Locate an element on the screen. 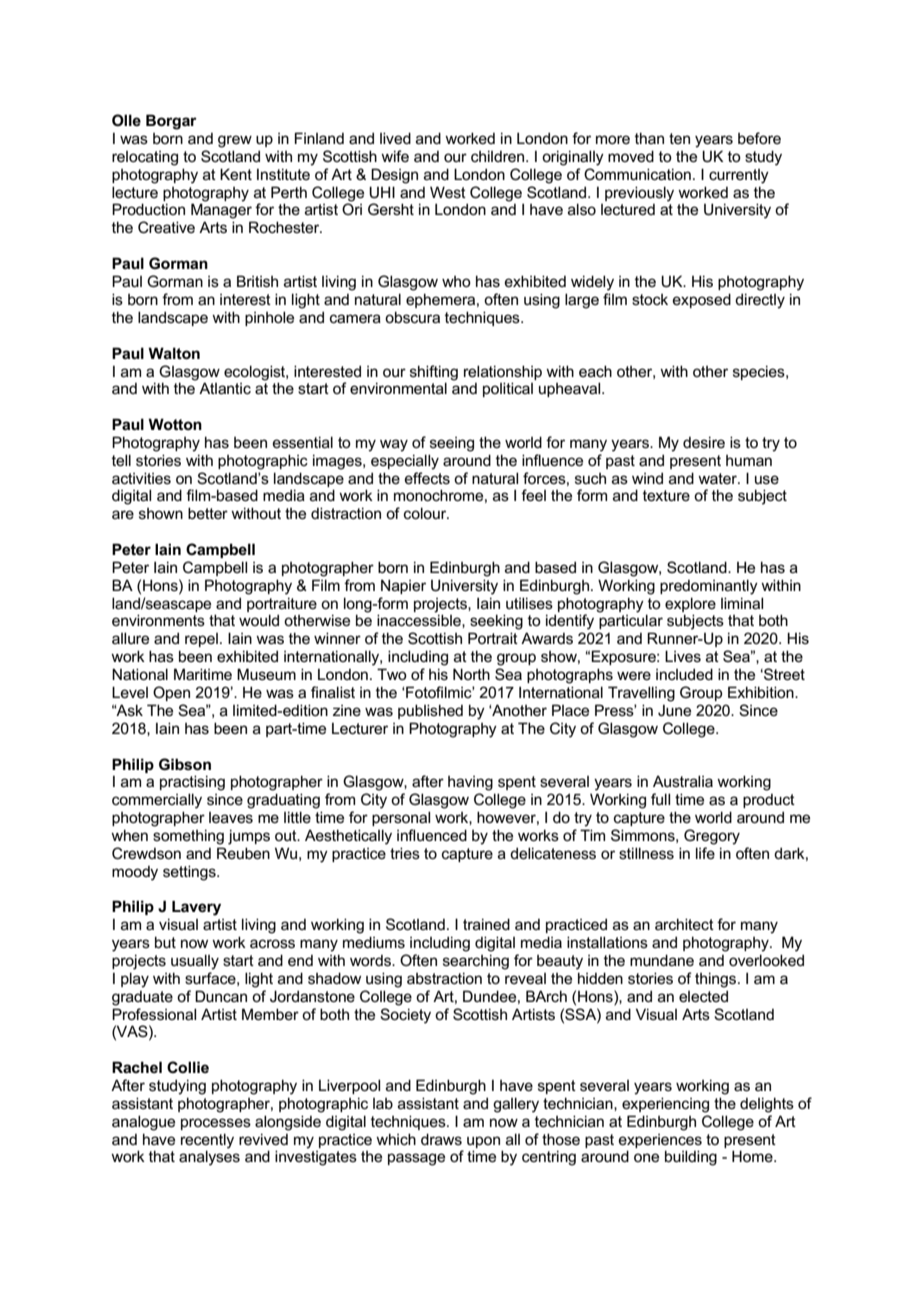 This screenshot has width=924, height=1308. Kent is located at coordinates (236, 174).
